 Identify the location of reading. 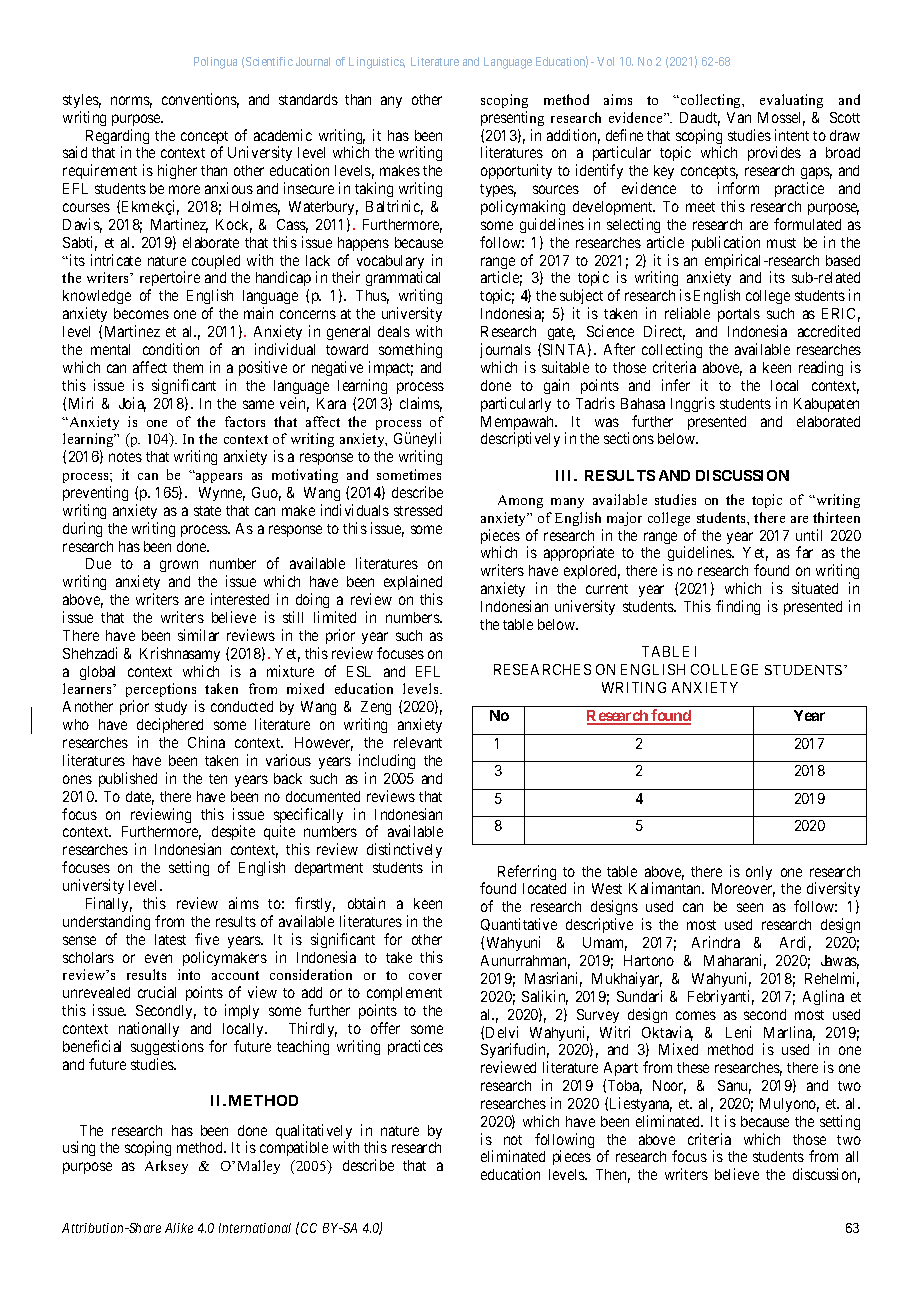
(821, 368).
